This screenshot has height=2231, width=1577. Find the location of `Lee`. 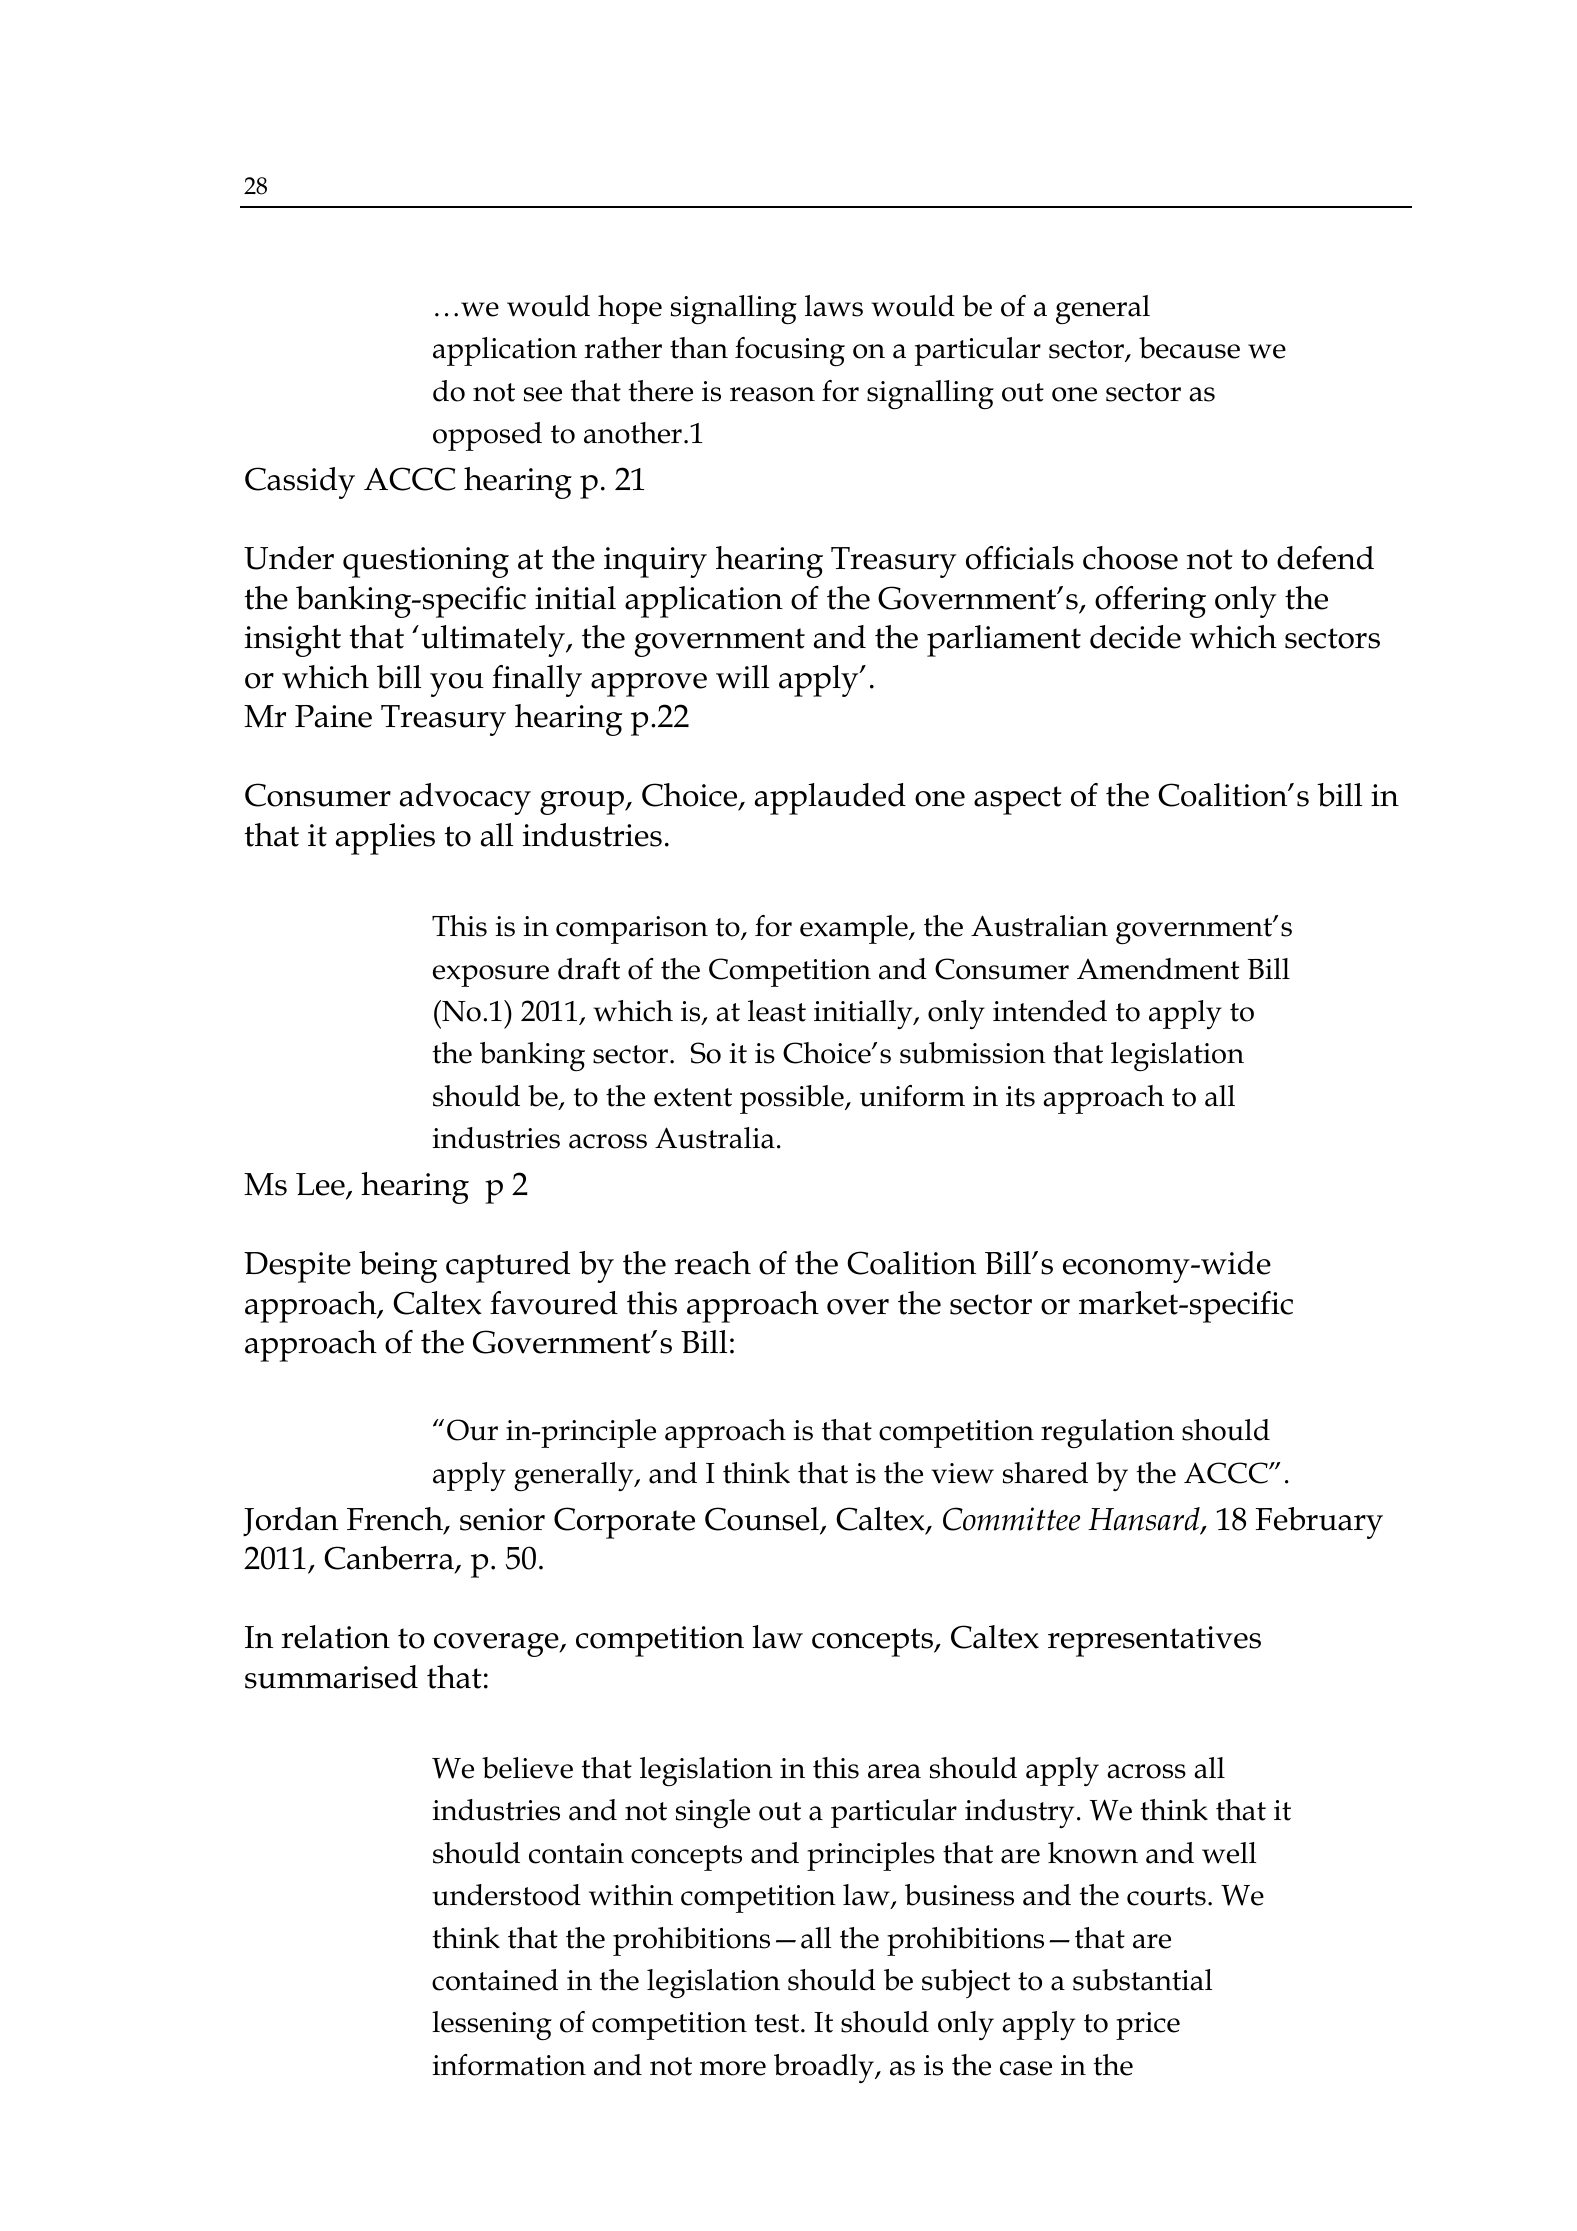

Lee is located at coordinates (321, 1186).
